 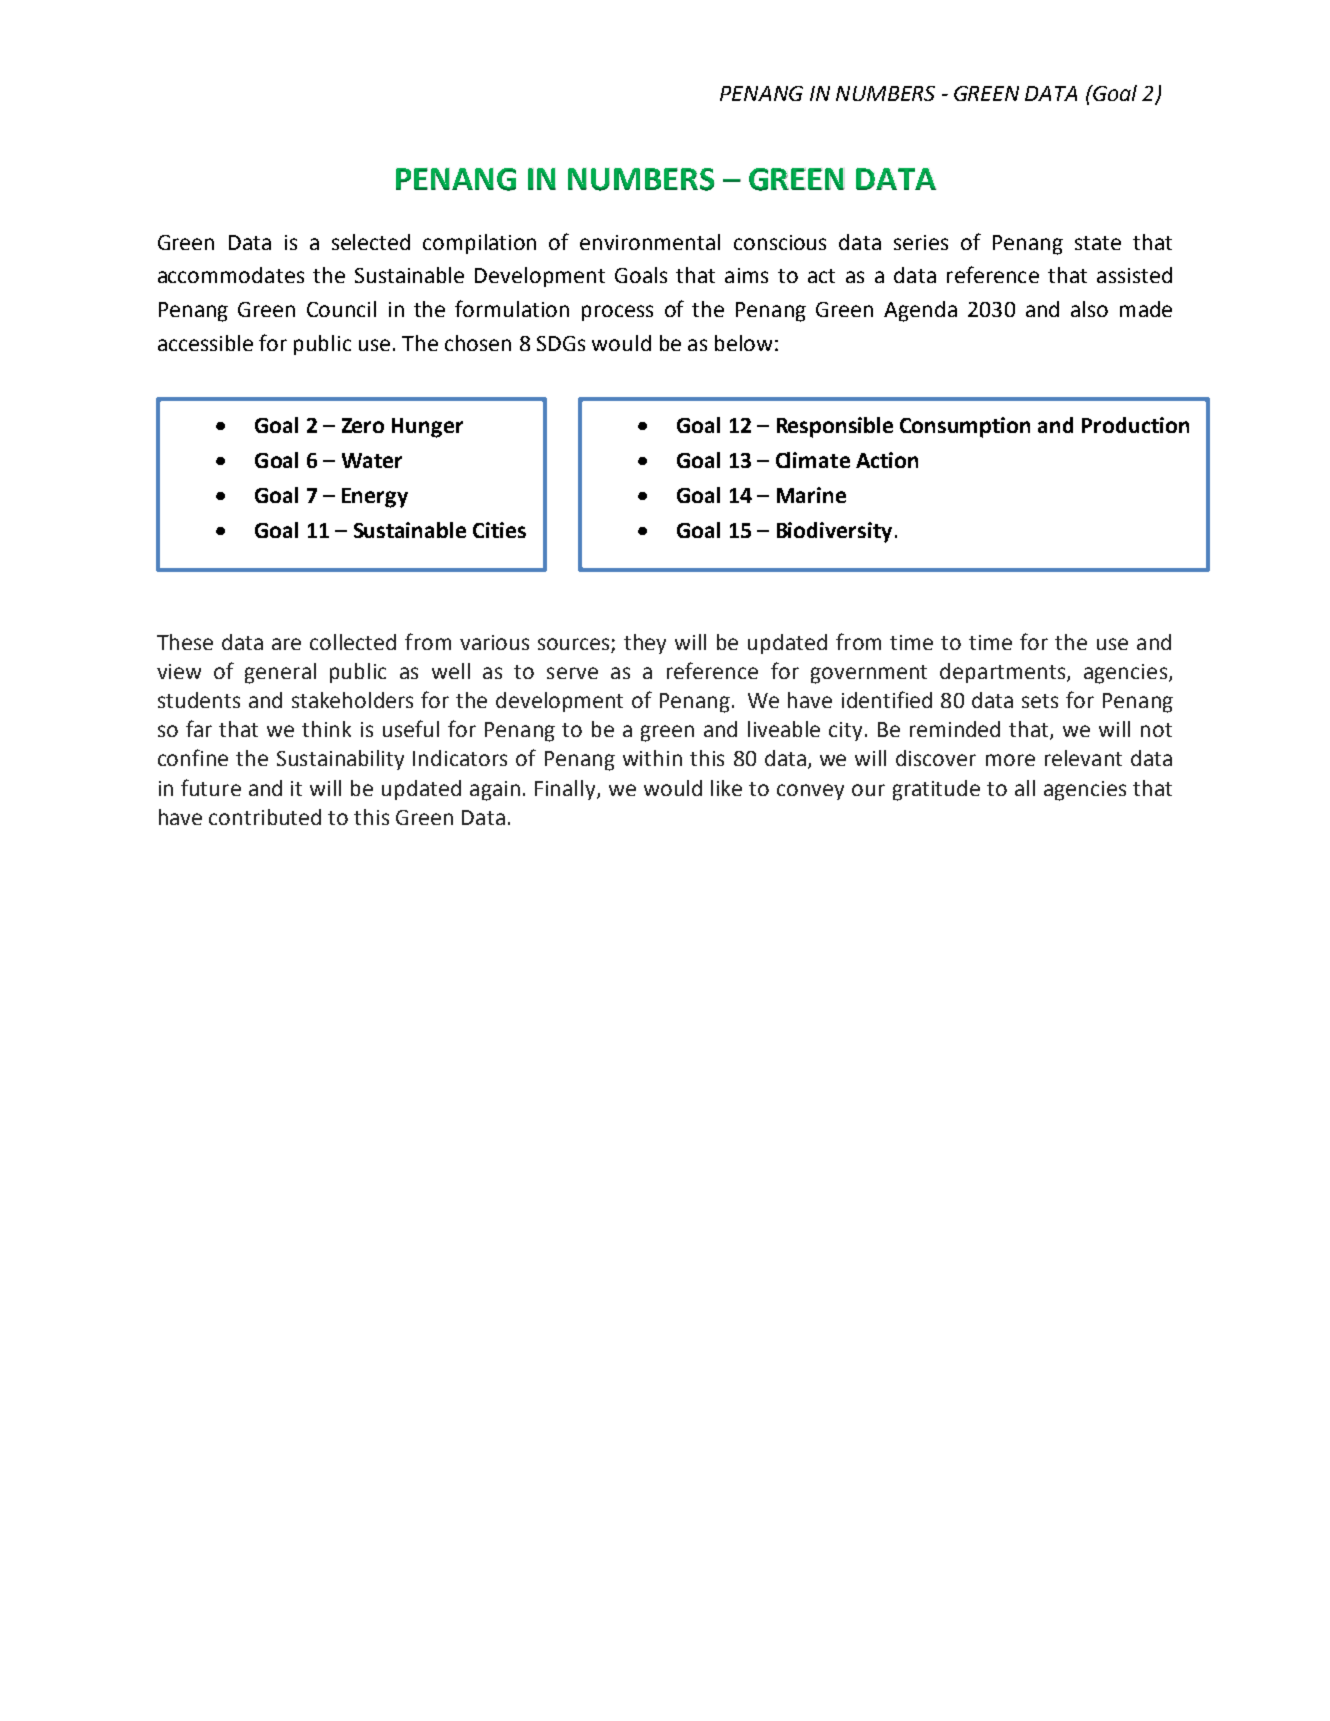 I want to click on like, so click(x=726, y=788).
